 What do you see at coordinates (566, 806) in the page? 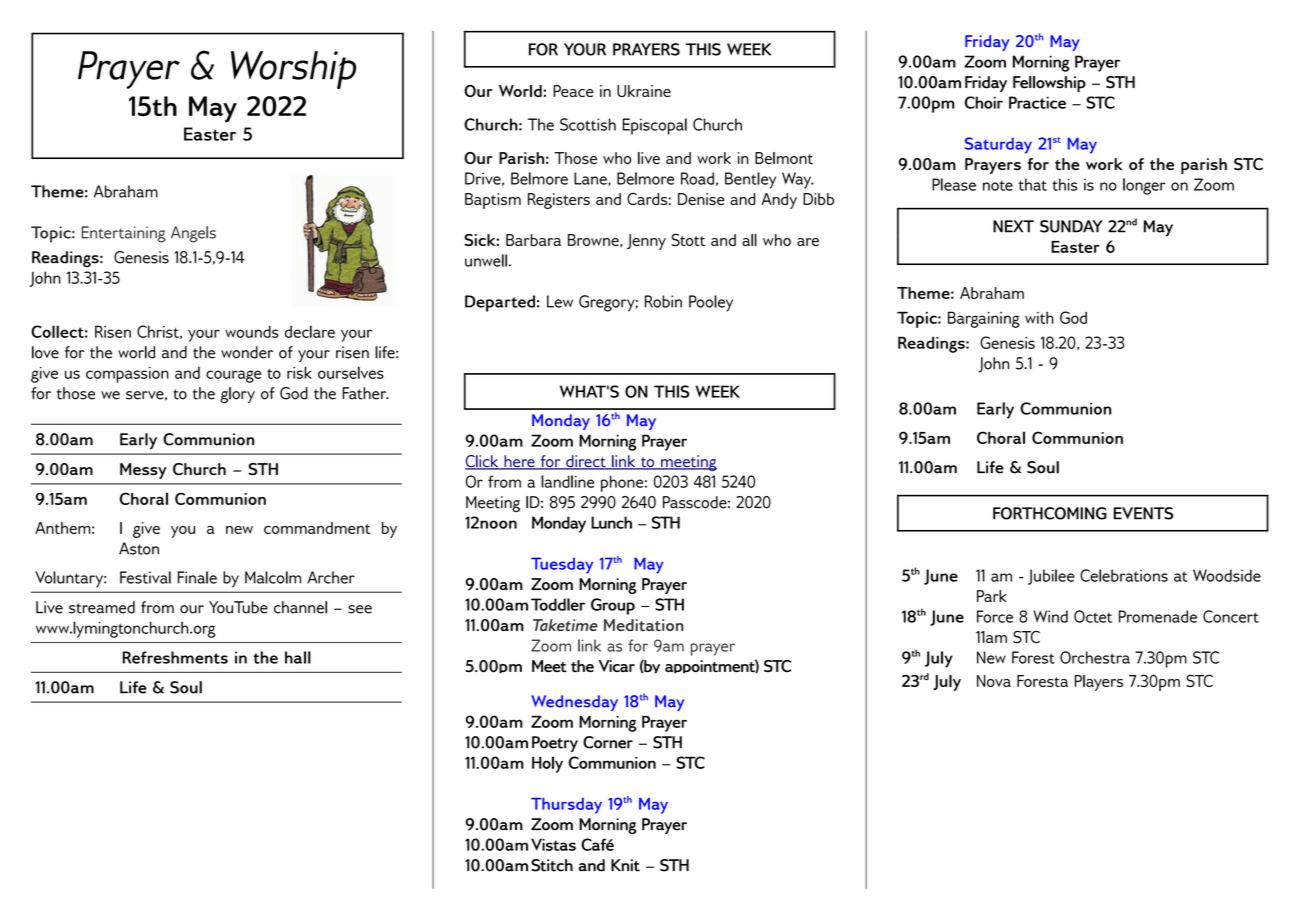
I see `Thursday` at bounding box center [566, 806].
